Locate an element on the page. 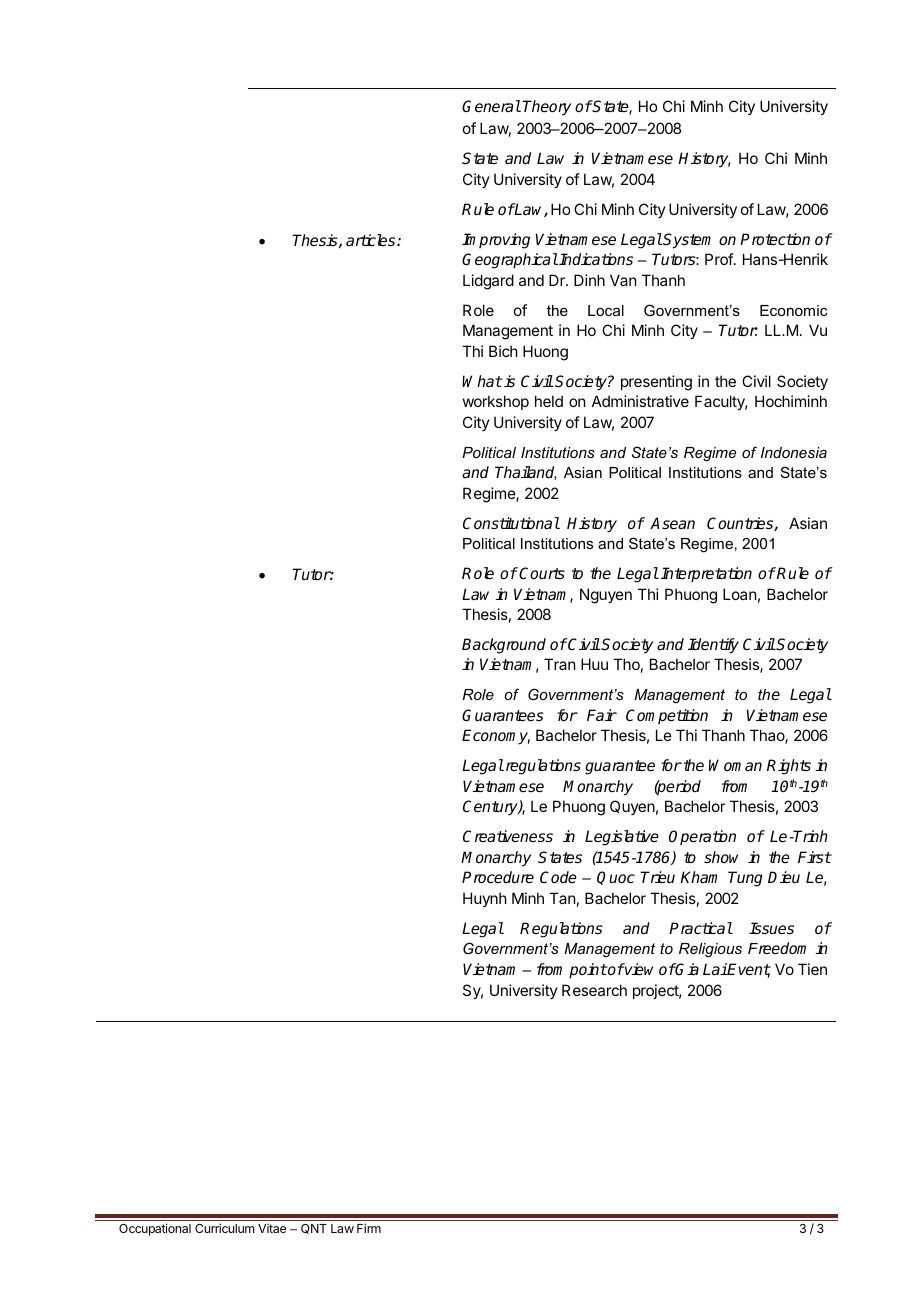 Image resolution: width=924 pixels, height=1308 pixels. Religious is located at coordinates (710, 950).
